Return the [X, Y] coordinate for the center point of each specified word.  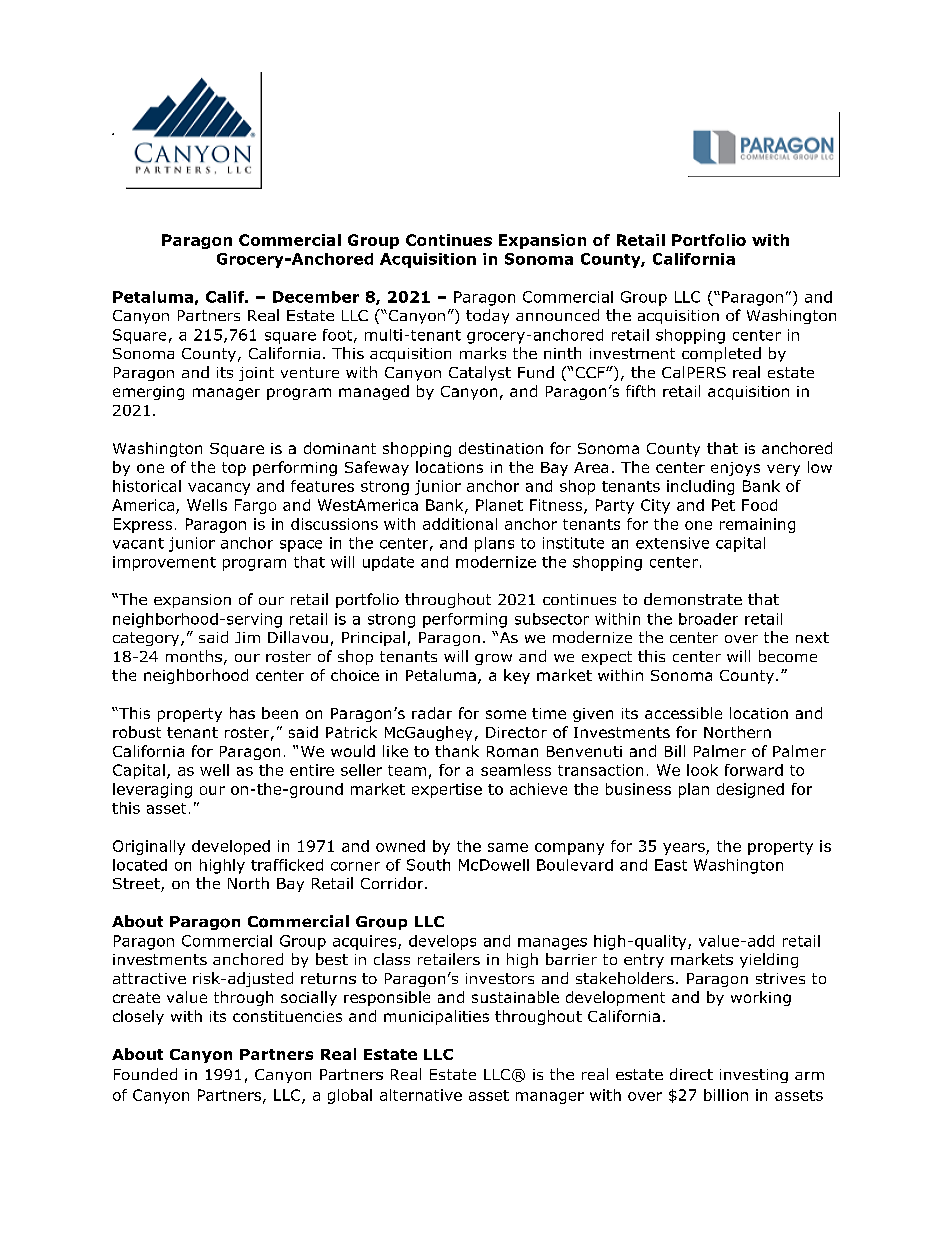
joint [256, 374]
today [487, 316]
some [506, 714]
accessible [683, 713]
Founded [145, 1074]
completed [721, 354]
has [242, 713]
